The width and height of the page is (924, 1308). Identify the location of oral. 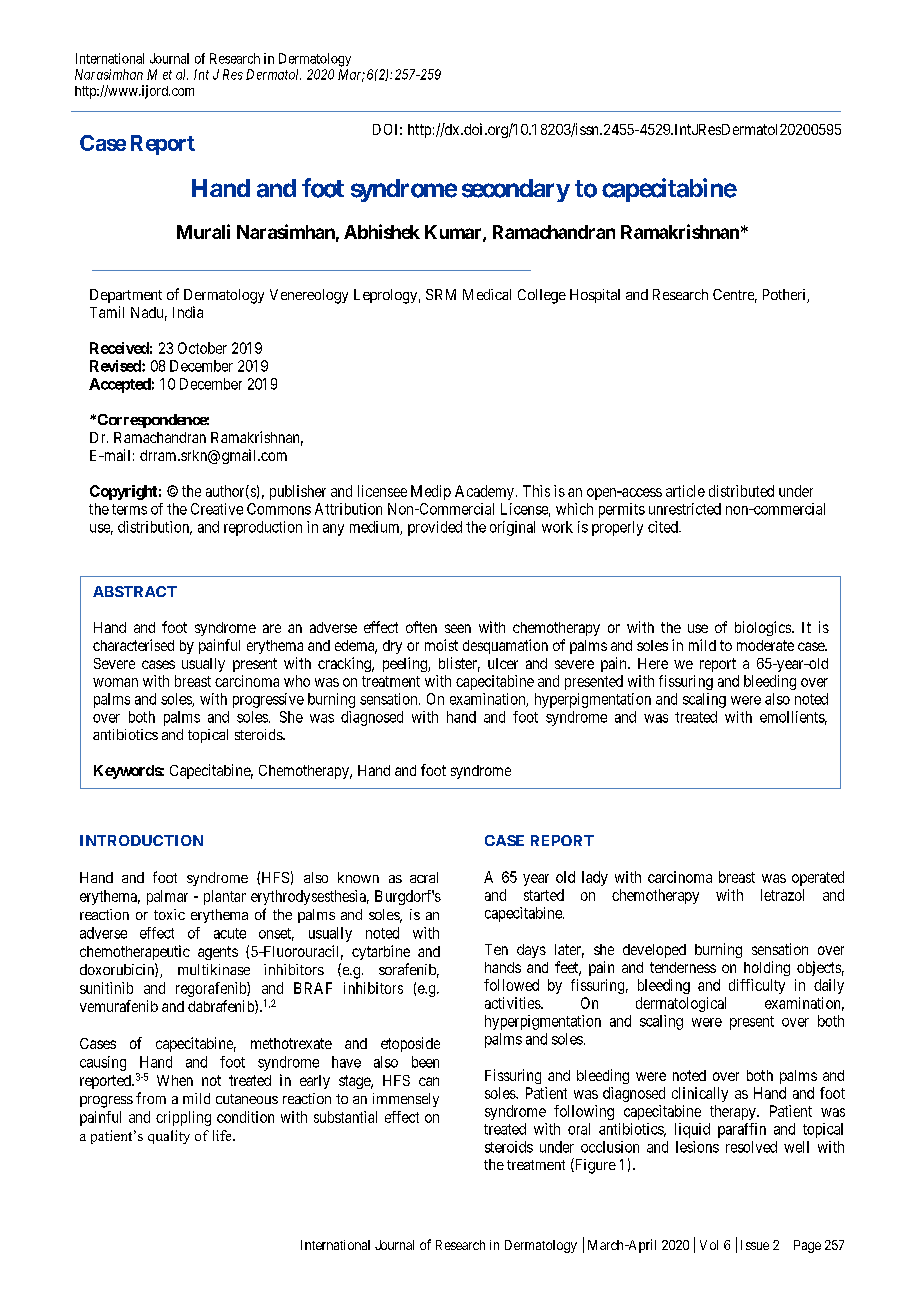
(579, 1129).
